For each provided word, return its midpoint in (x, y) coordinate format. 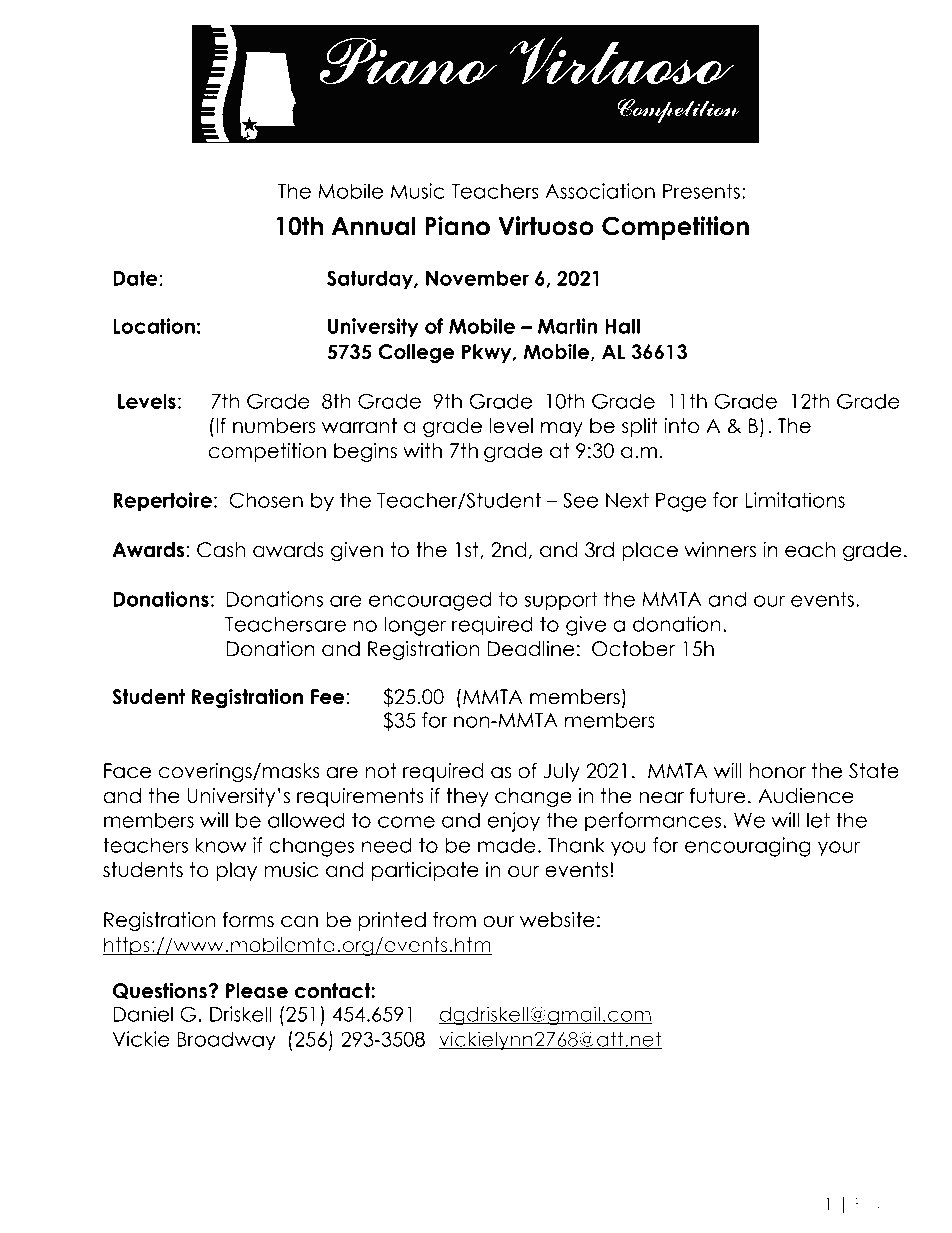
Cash (221, 550)
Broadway (226, 1041)
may (562, 429)
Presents (701, 191)
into (681, 426)
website (557, 920)
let (818, 820)
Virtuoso (546, 226)
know (221, 845)
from (454, 920)
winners (720, 550)
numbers (274, 426)
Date (135, 278)
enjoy (513, 822)
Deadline (530, 649)
